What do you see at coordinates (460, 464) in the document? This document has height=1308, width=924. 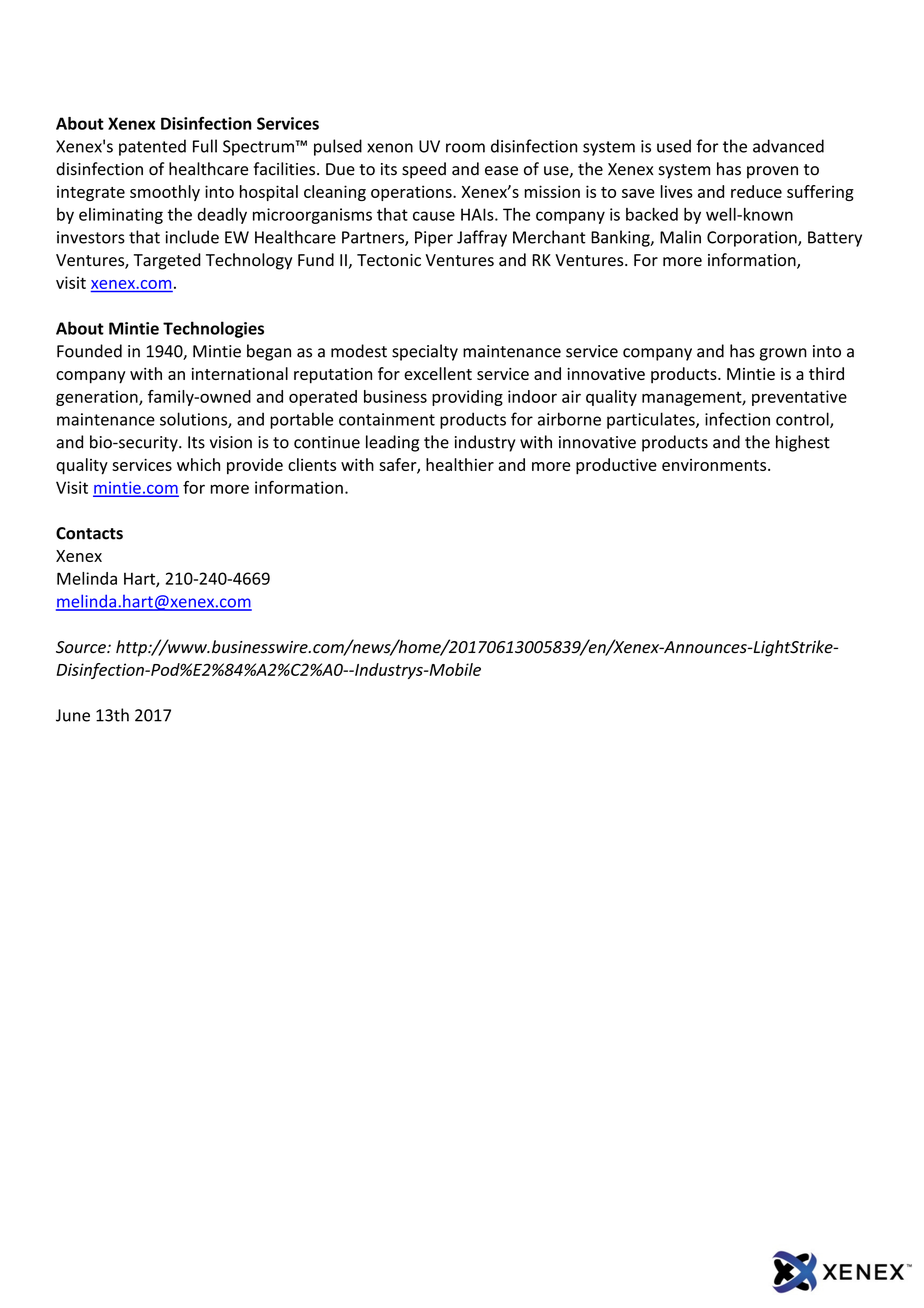 I see `healthier` at bounding box center [460, 464].
